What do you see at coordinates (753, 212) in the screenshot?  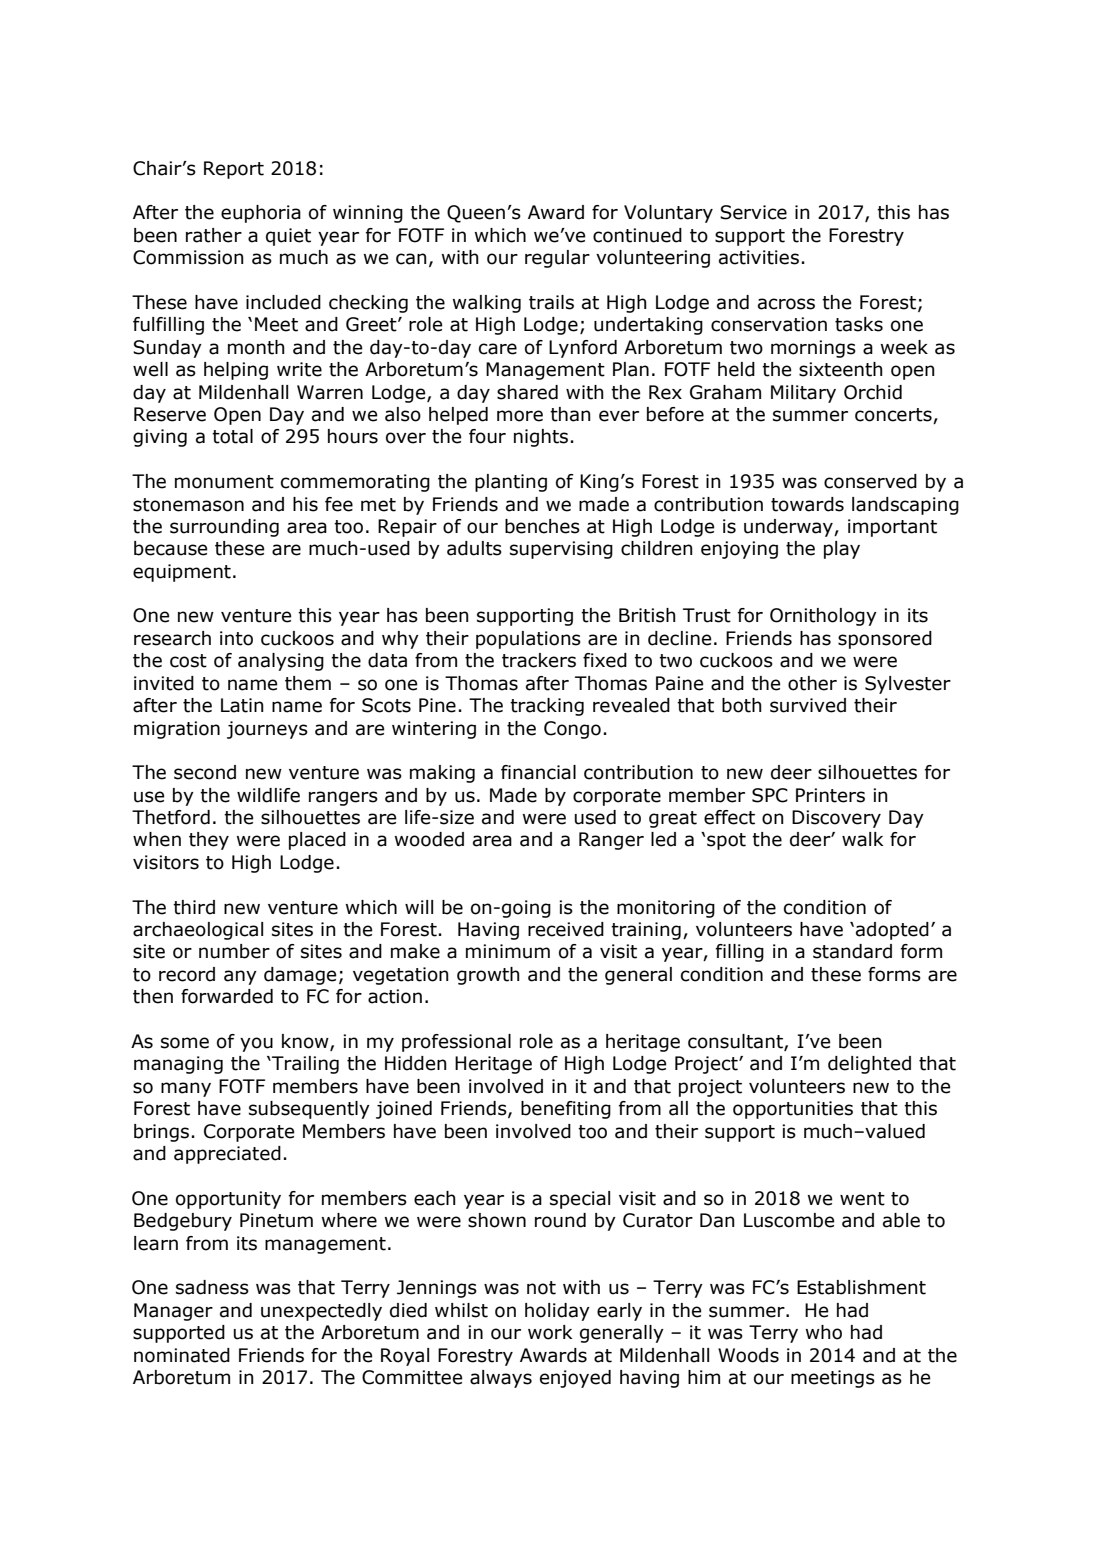 I see `Service` at bounding box center [753, 212].
